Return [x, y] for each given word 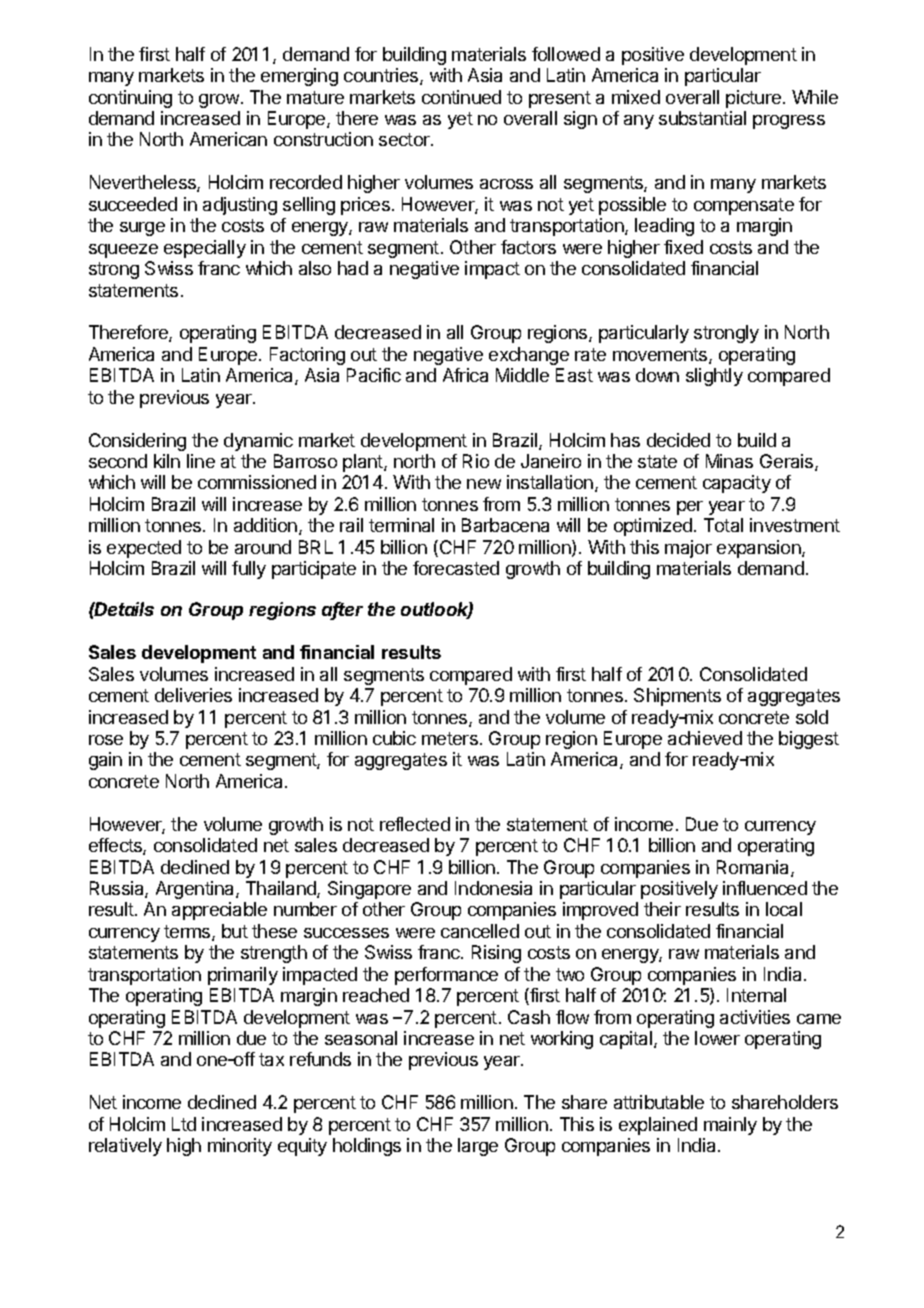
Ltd [184, 1124]
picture [755, 99]
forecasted [456, 568]
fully [249, 570]
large [478, 1147]
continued [461, 97]
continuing [130, 99]
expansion [760, 549]
